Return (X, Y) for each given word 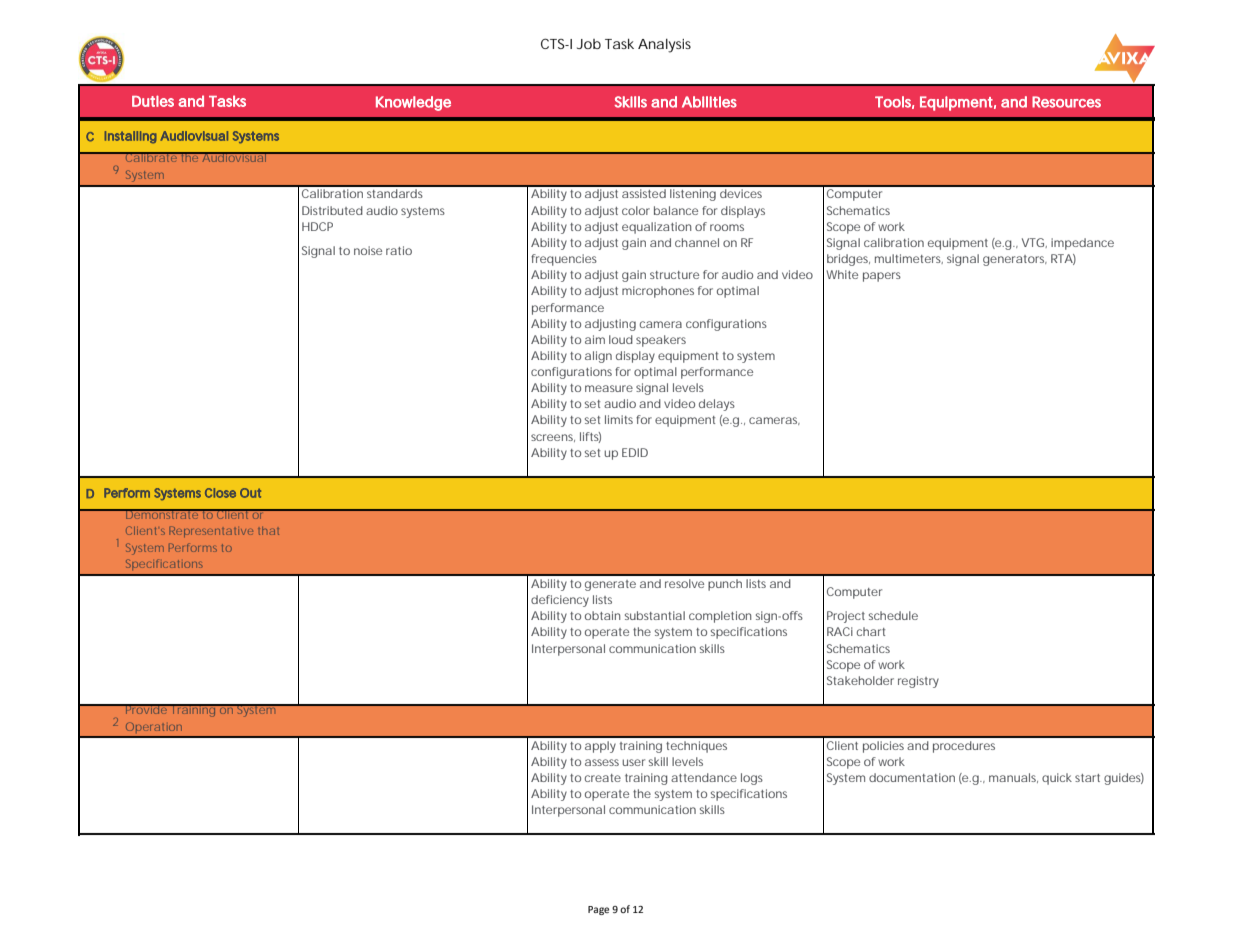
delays (717, 405)
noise (368, 250)
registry (918, 682)
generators (1015, 260)
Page (598, 910)
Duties (153, 101)
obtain (602, 615)
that (268, 531)
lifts (590, 437)
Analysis (664, 46)
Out (250, 493)
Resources (1066, 102)
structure (674, 275)
